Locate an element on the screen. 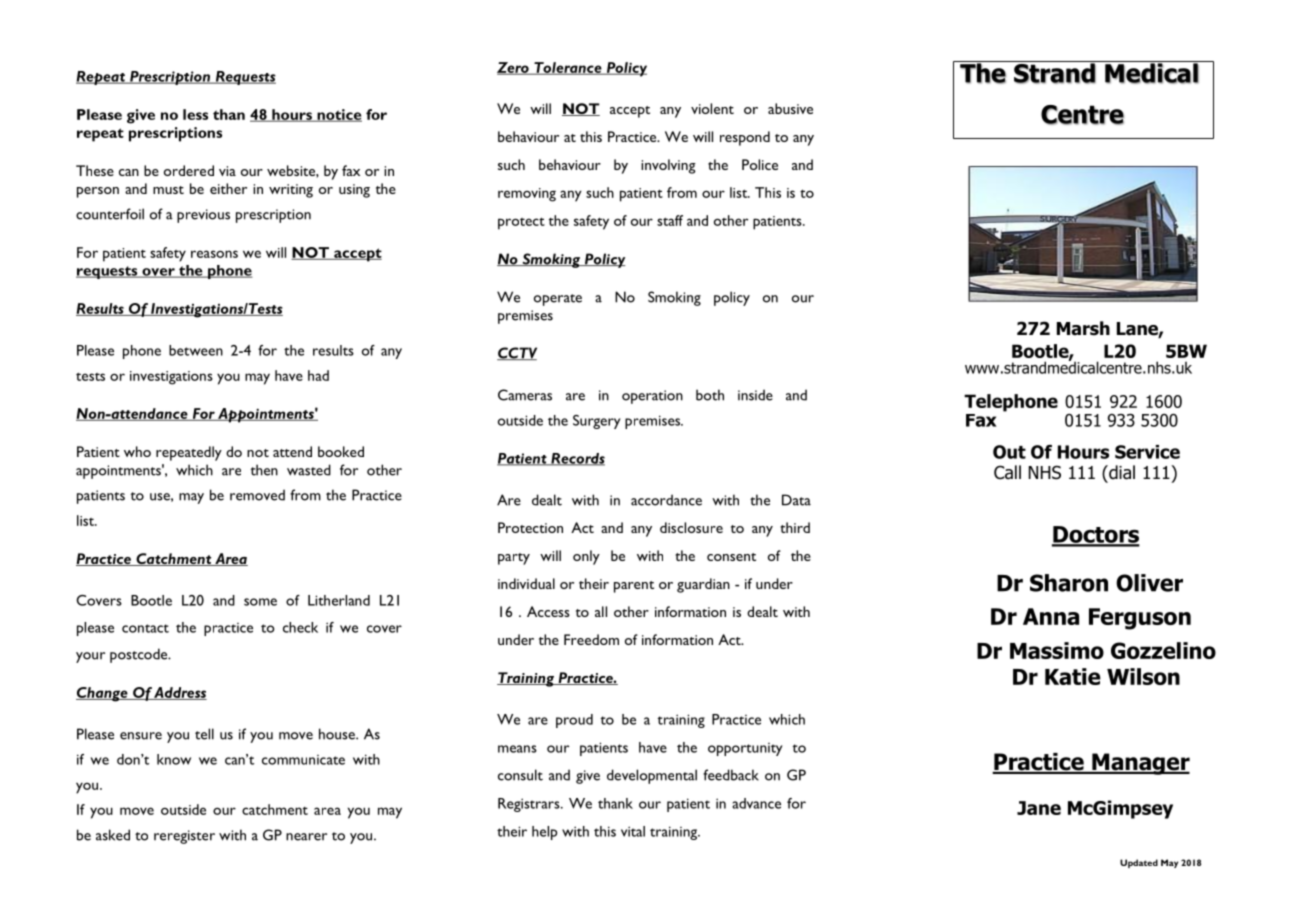 This screenshot has width=1308, height=924. between is located at coordinates (196, 350).
